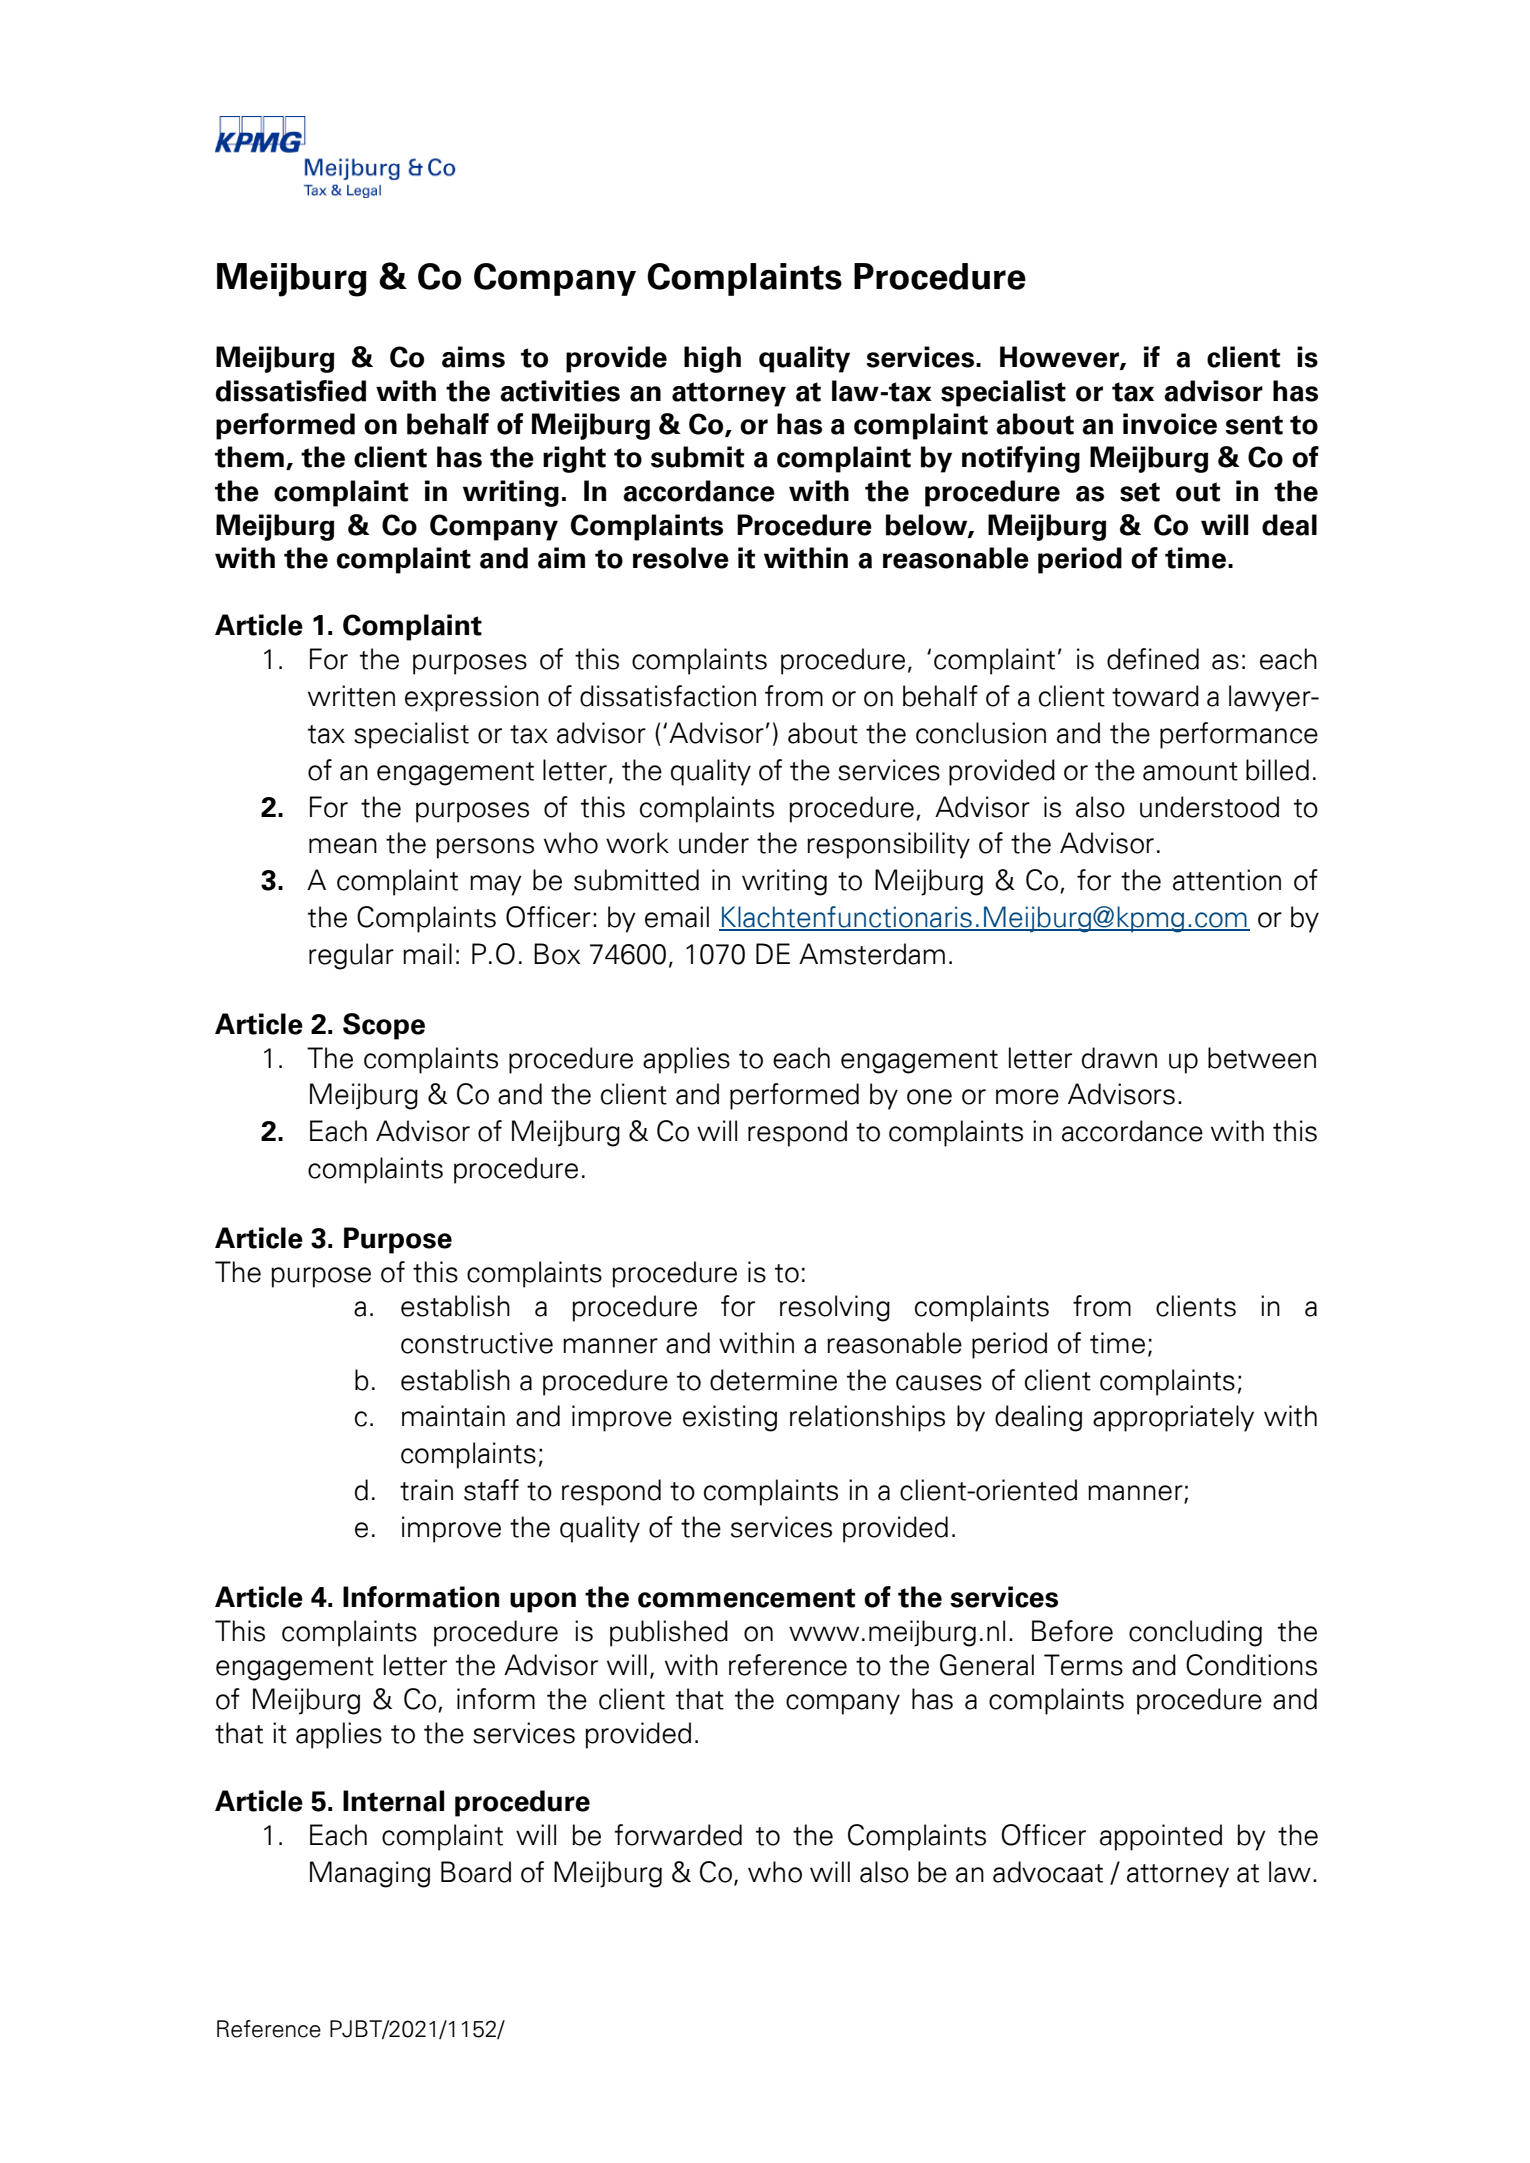 Image resolution: width=1530 pixels, height=2163 pixels. What do you see at coordinates (291, 391) in the screenshot?
I see `dissatisfied` at bounding box center [291, 391].
